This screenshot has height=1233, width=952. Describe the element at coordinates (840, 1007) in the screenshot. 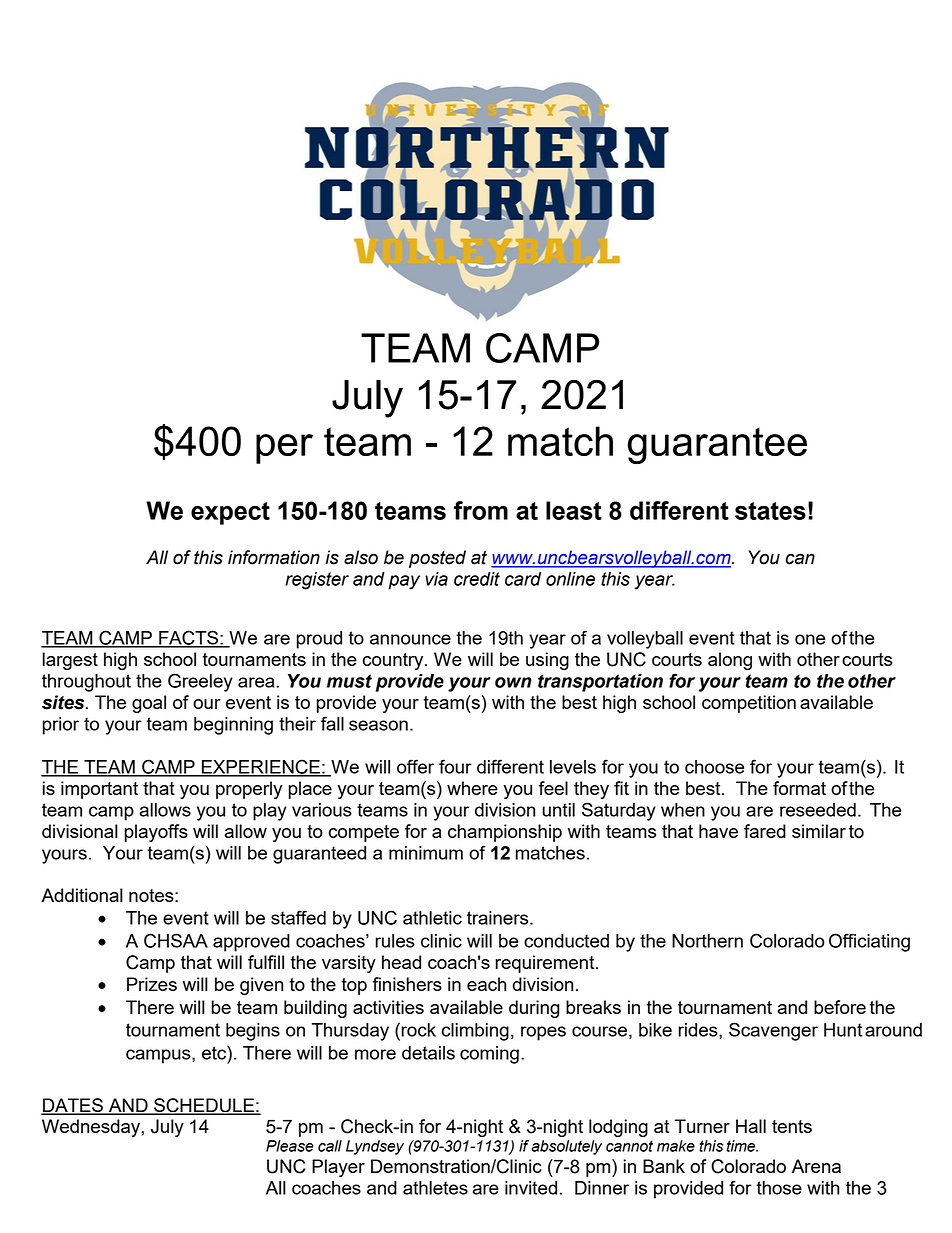

I see `before` at that location.
